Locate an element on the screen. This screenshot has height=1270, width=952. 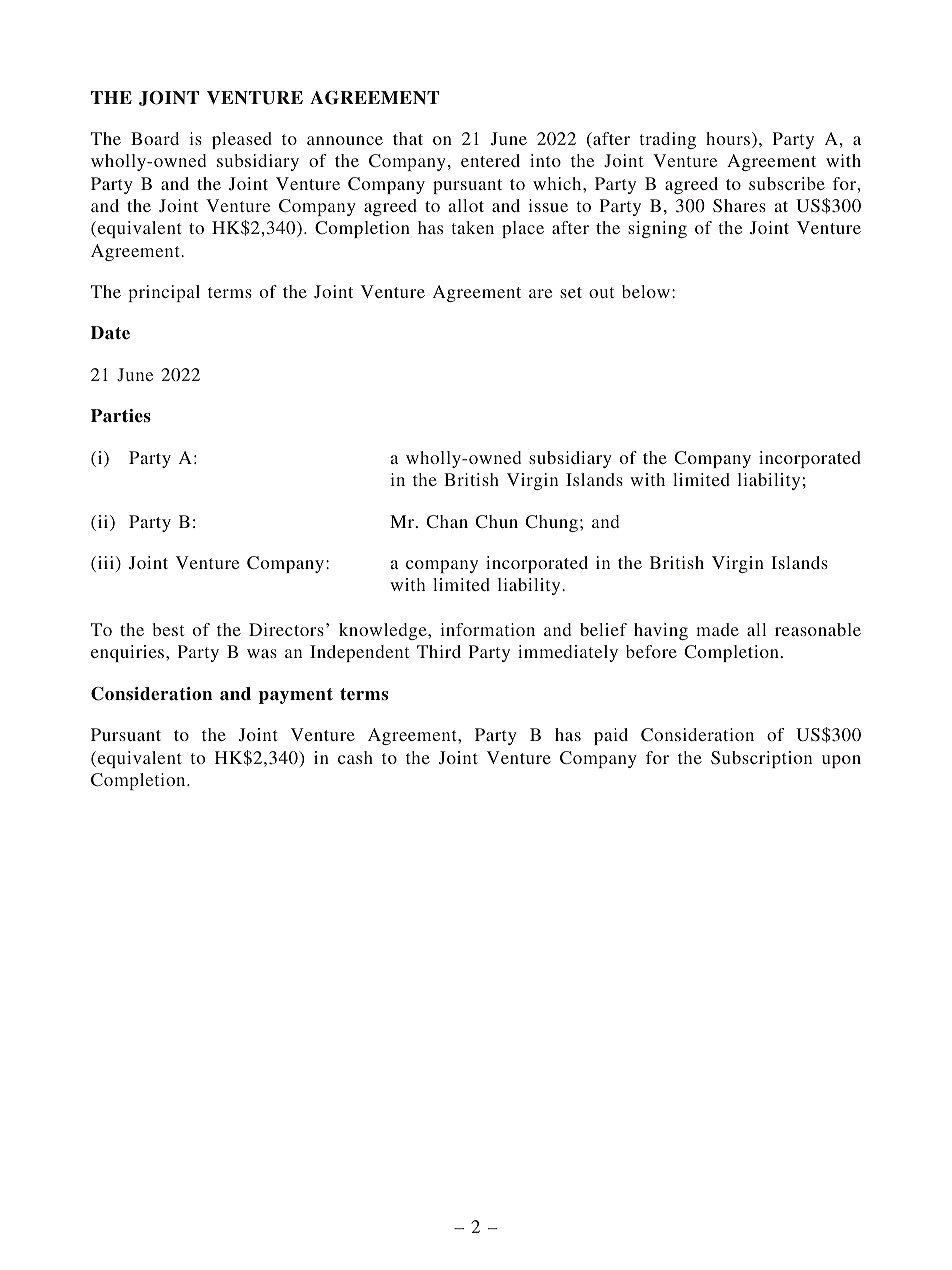
cash is located at coordinates (355, 757).
